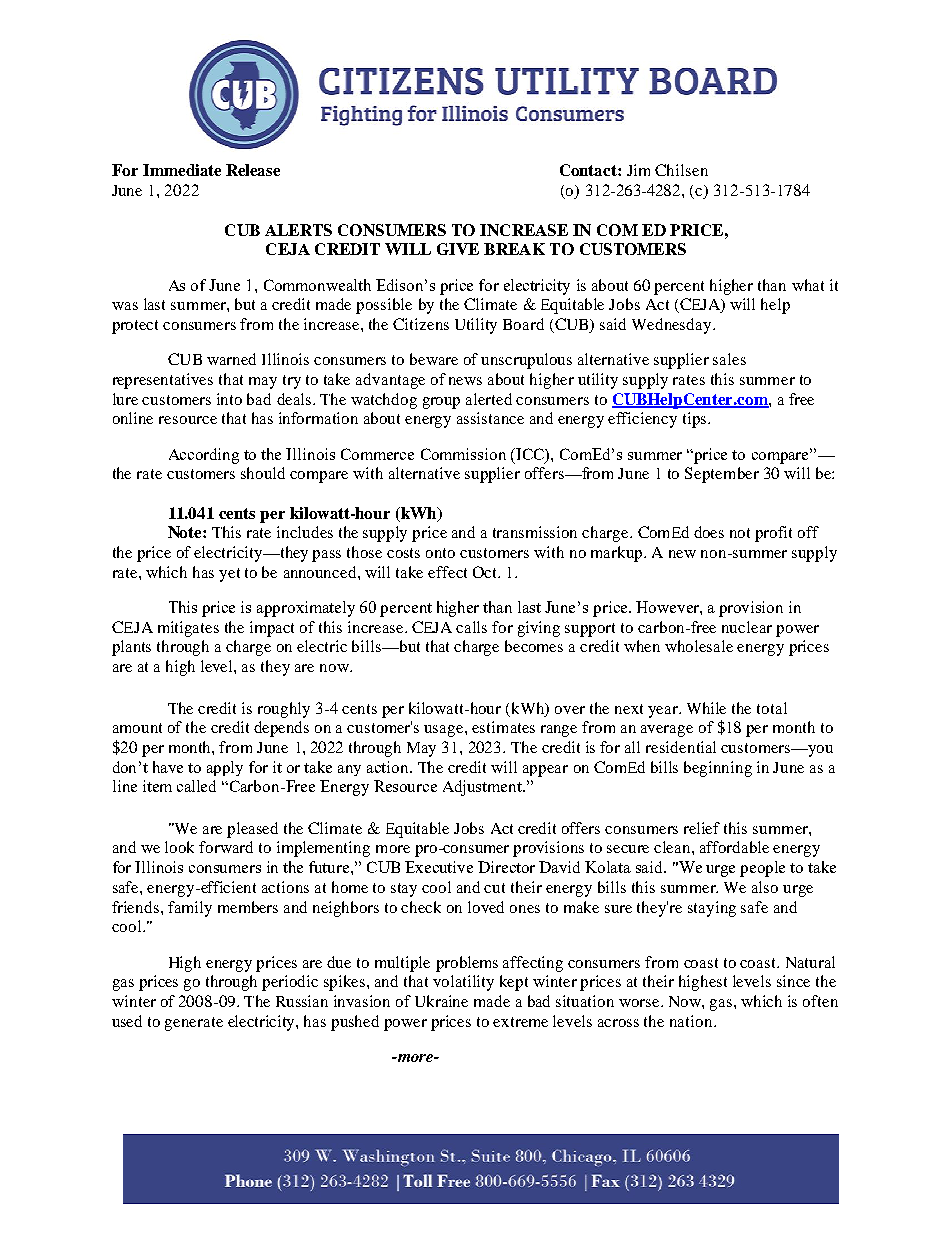  I want to click on Immediate, so click(182, 170).
